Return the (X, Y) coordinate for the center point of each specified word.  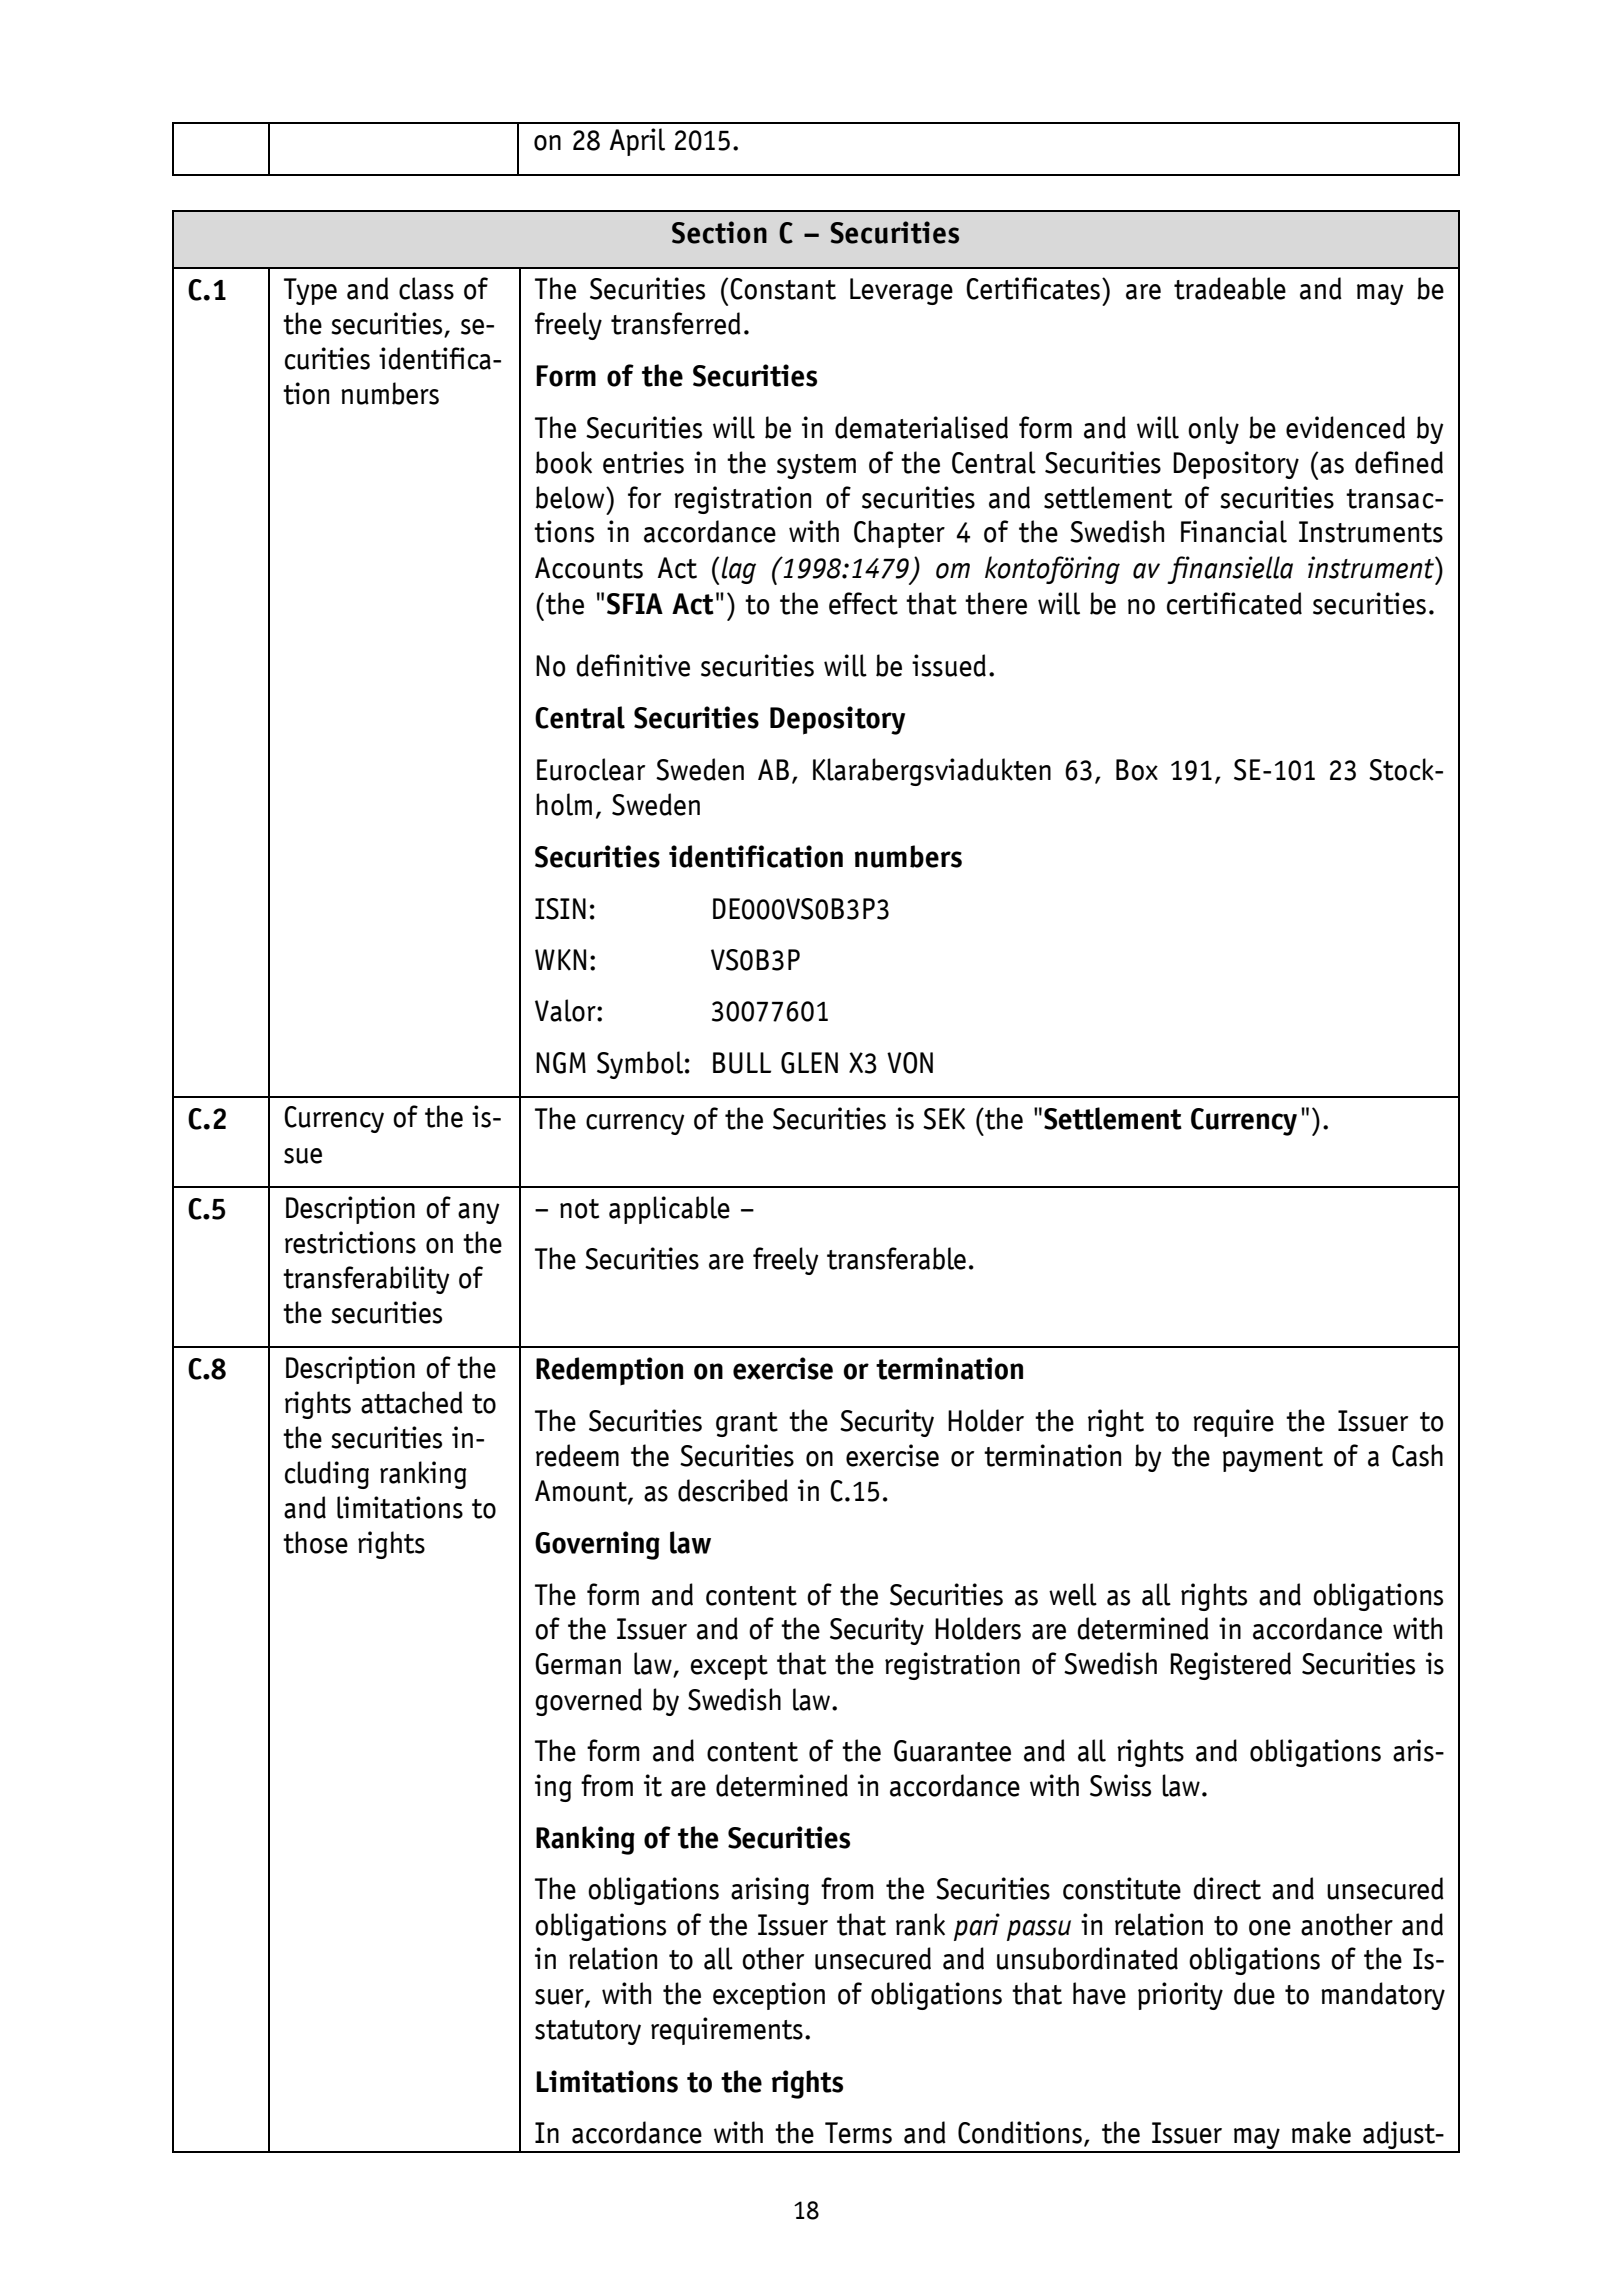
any (479, 1213)
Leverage (901, 291)
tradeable (1230, 288)
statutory (588, 2032)
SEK (944, 1119)
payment (1273, 1459)
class (426, 288)
